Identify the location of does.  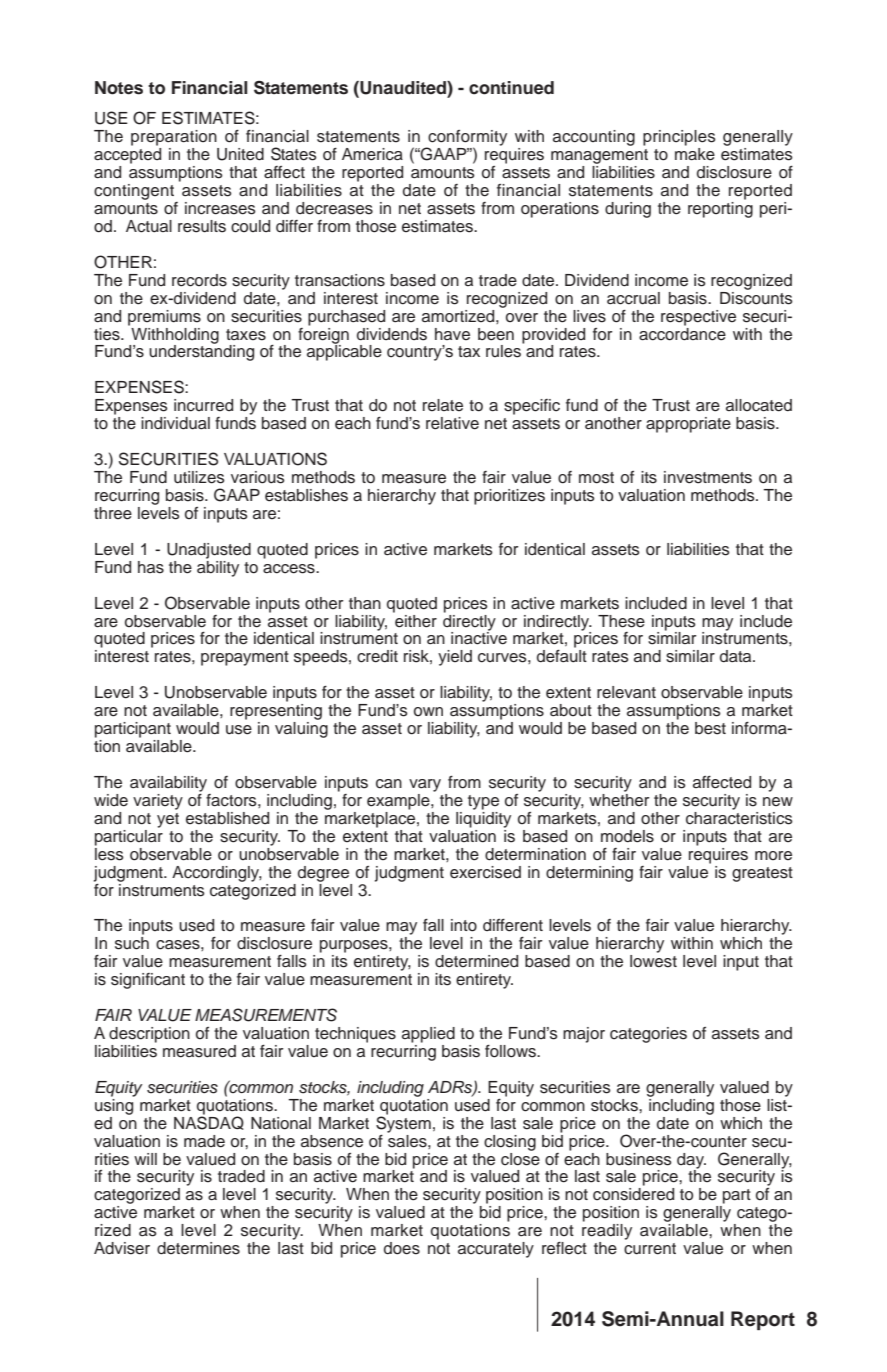
(402, 1248).
